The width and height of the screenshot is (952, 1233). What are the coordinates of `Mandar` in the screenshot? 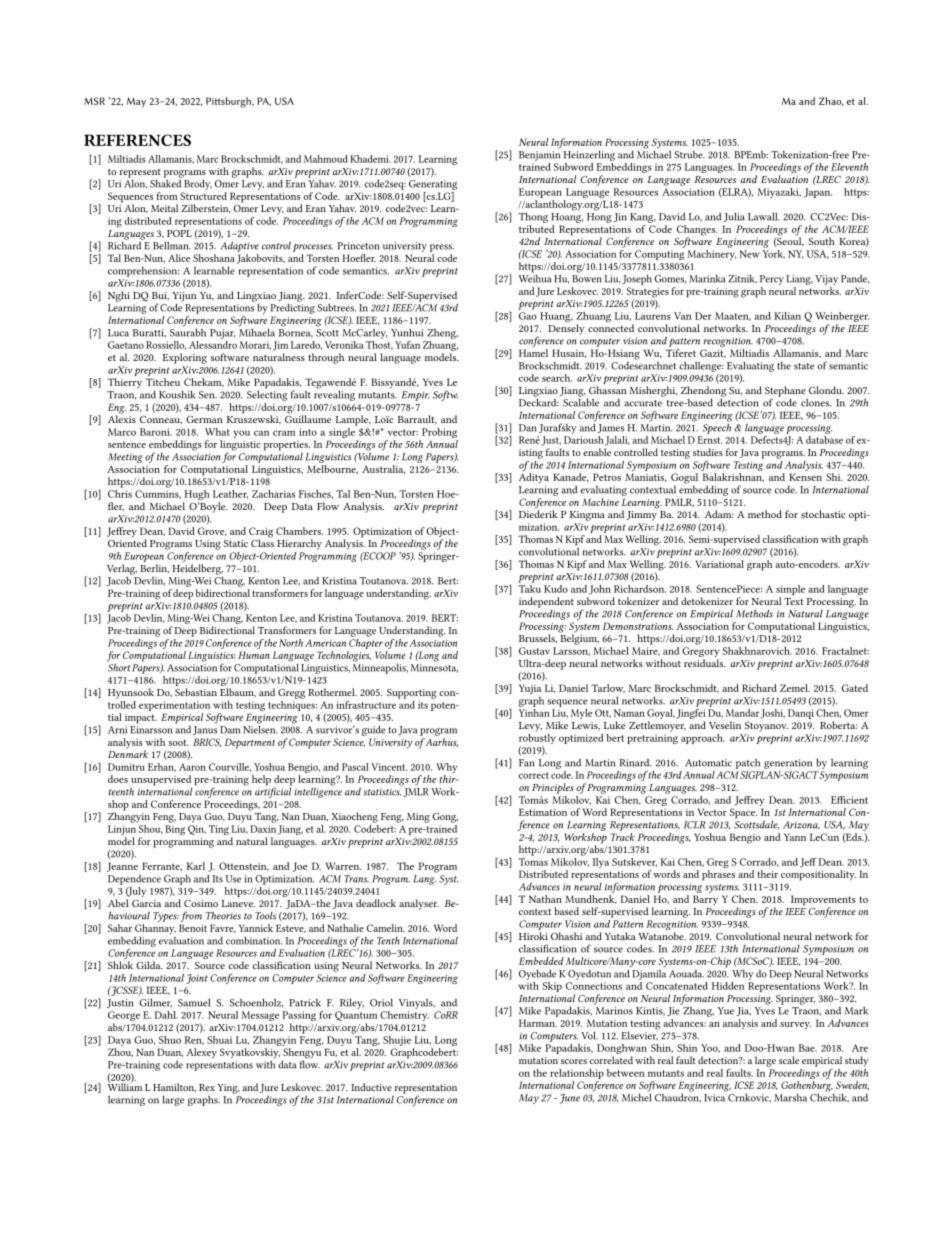 It's located at (742, 713).
